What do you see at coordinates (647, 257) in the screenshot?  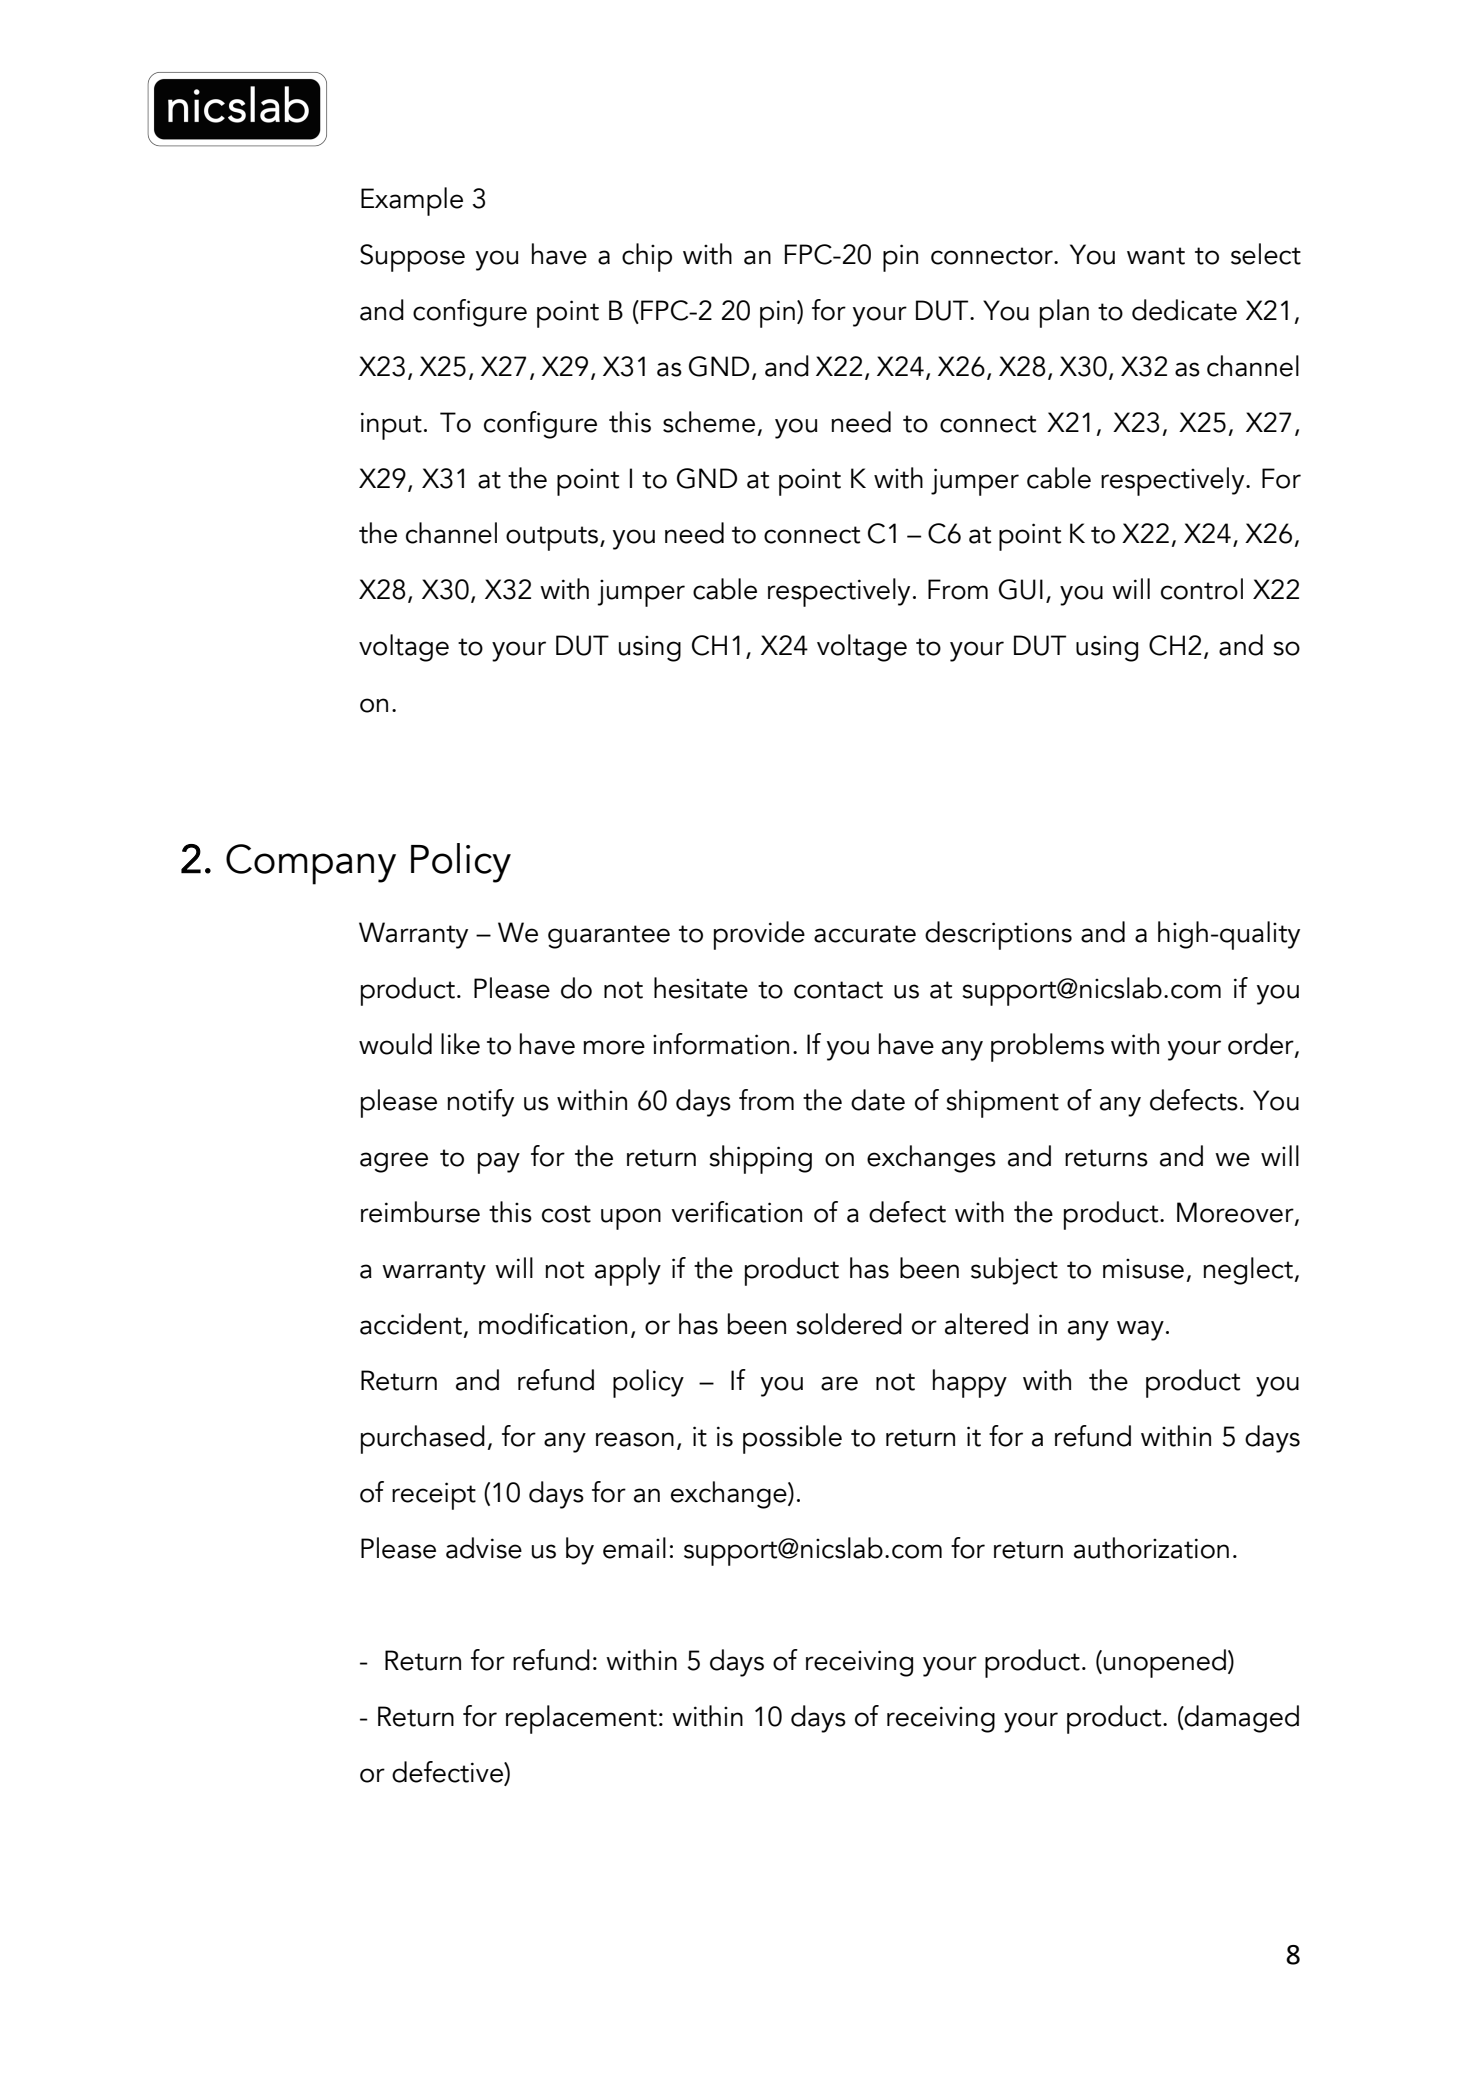 I see `chip` at bounding box center [647, 257].
